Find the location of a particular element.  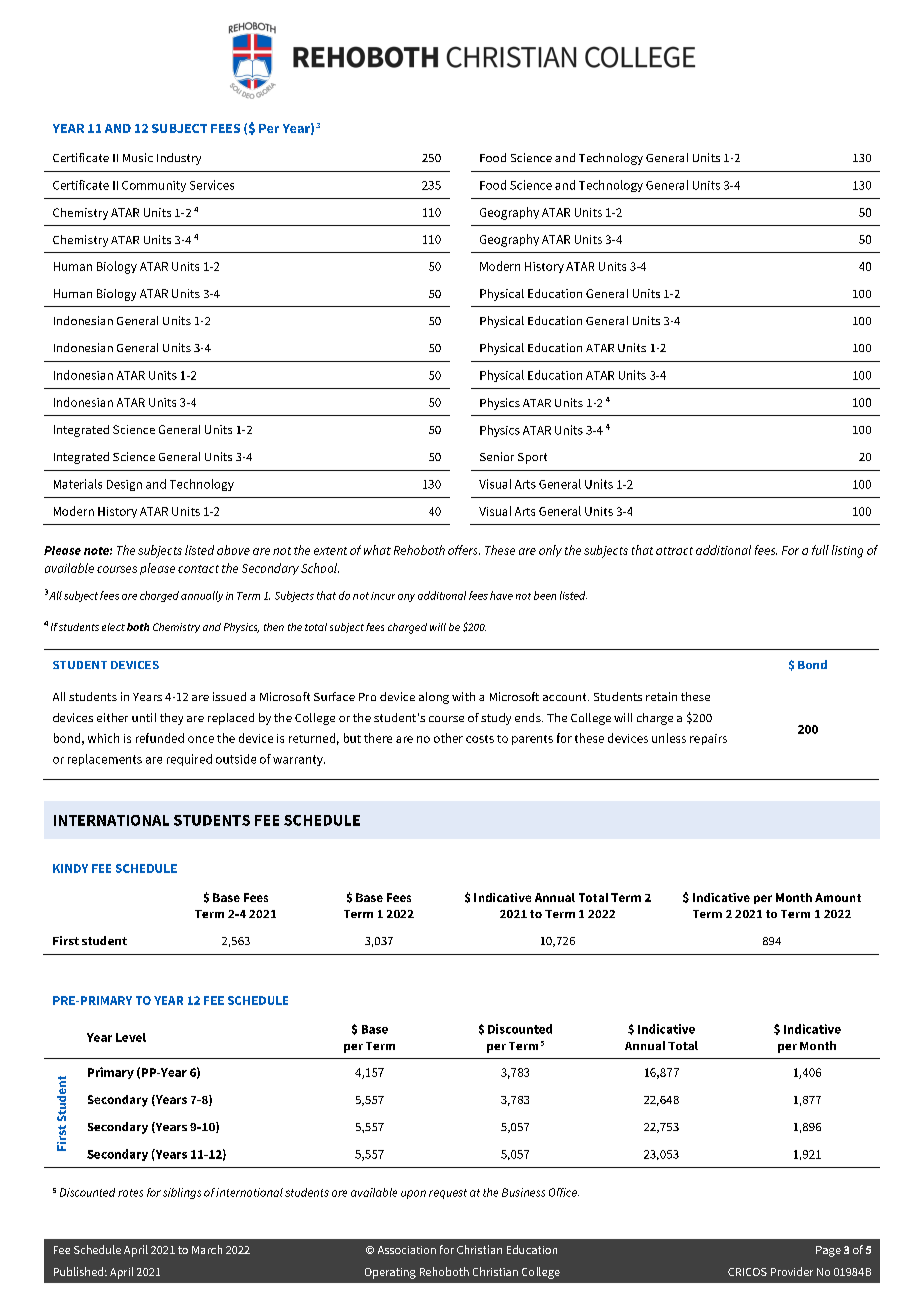

Sport is located at coordinates (532, 458).
